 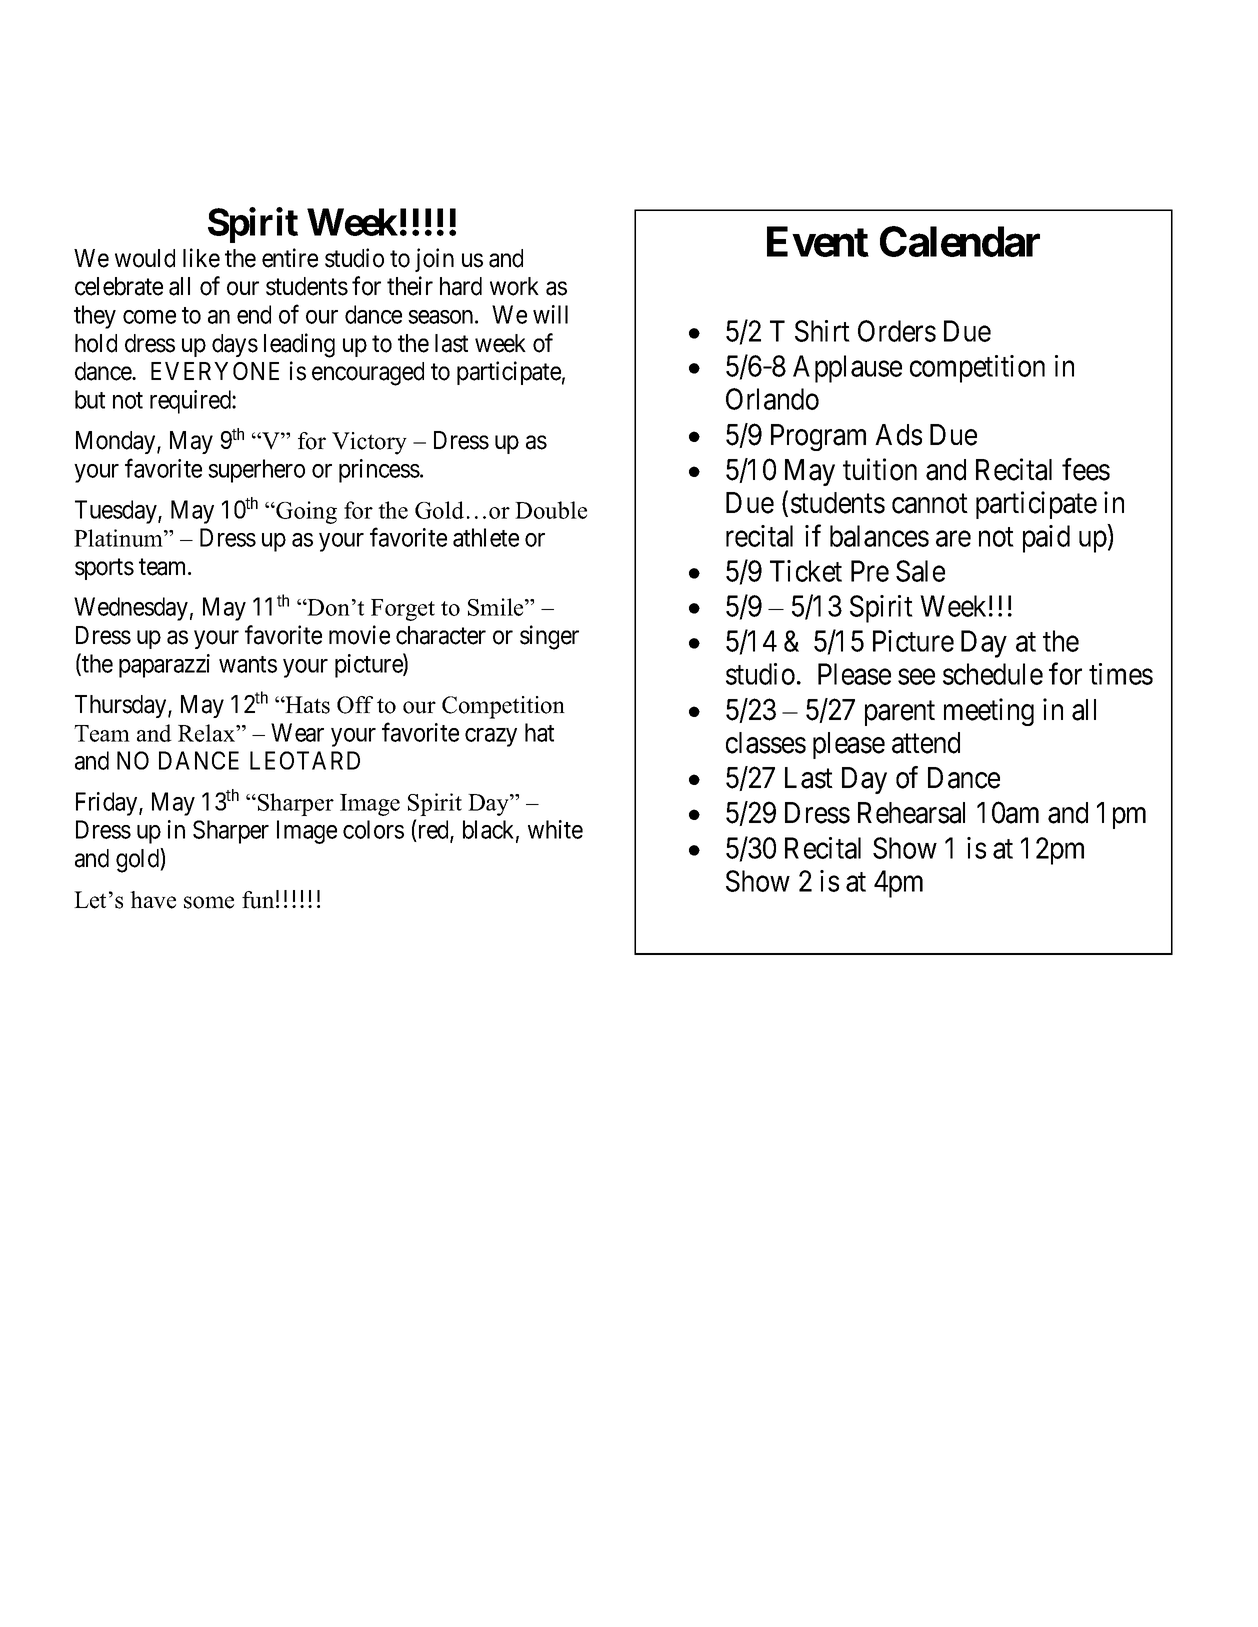 What do you see at coordinates (514, 286) in the screenshot?
I see `work` at bounding box center [514, 286].
